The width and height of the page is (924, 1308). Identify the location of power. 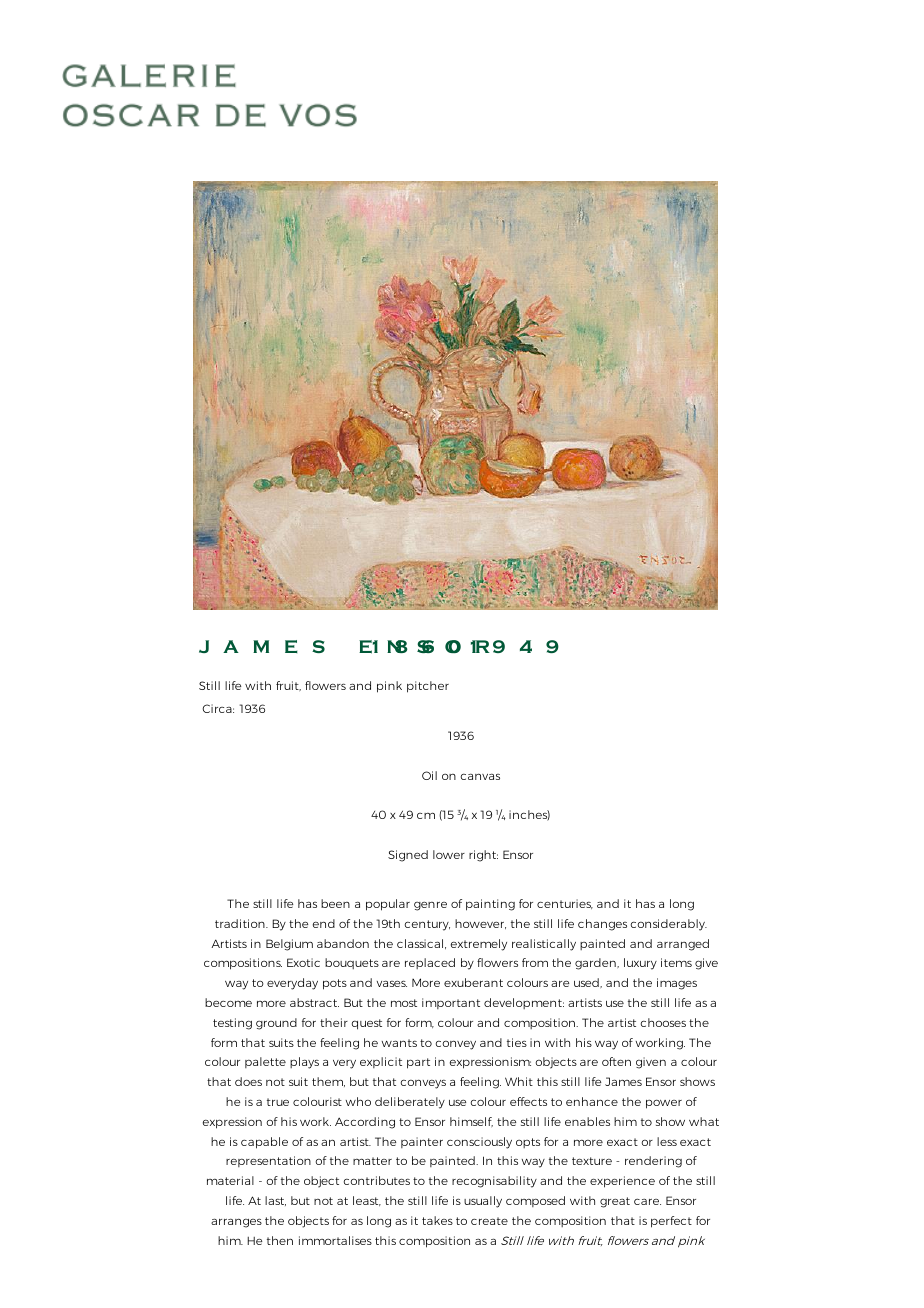
(664, 1104).
